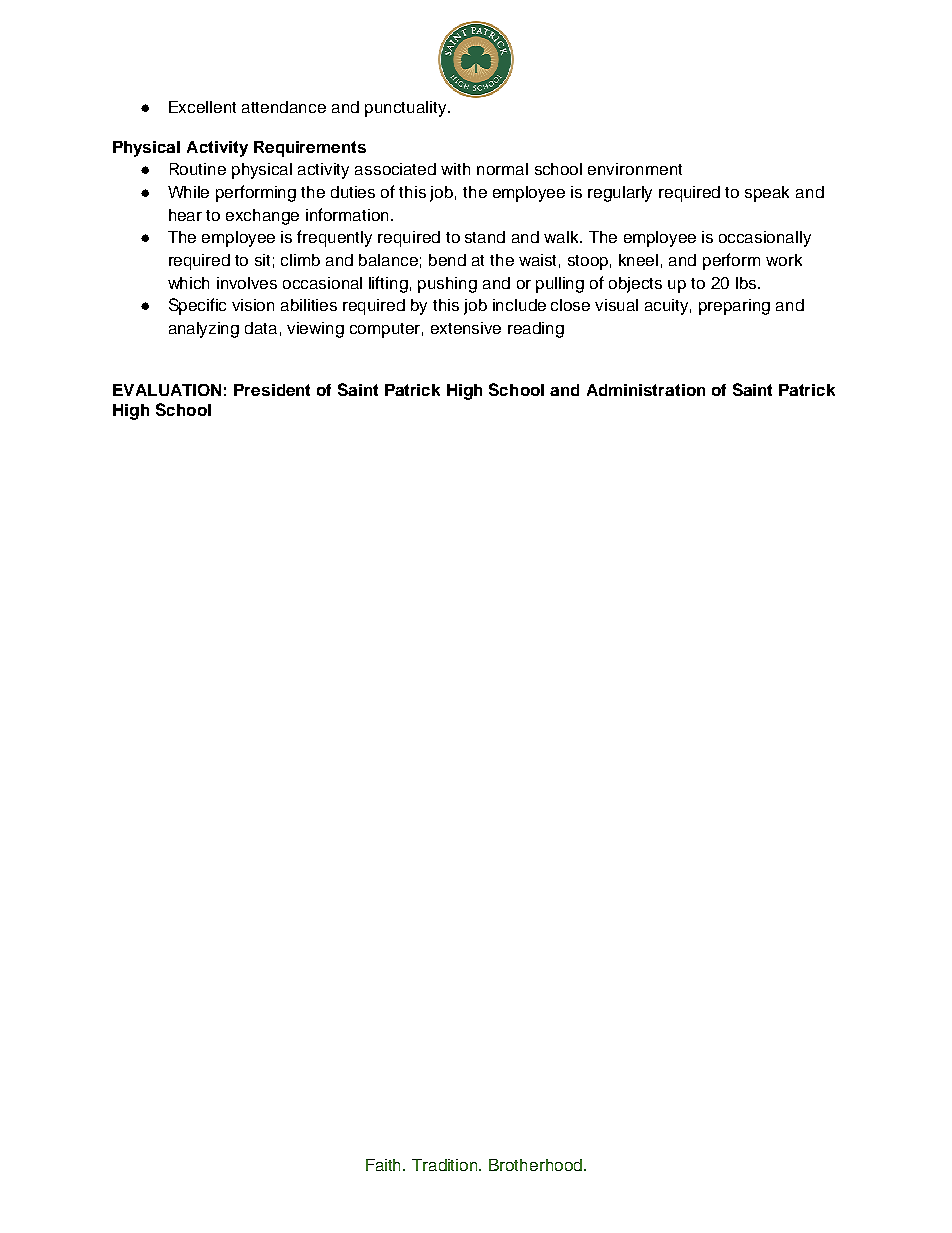 The height and width of the screenshot is (1233, 952). Describe the element at coordinates (519, 305) in the screenshot. I see `include` at that location.
